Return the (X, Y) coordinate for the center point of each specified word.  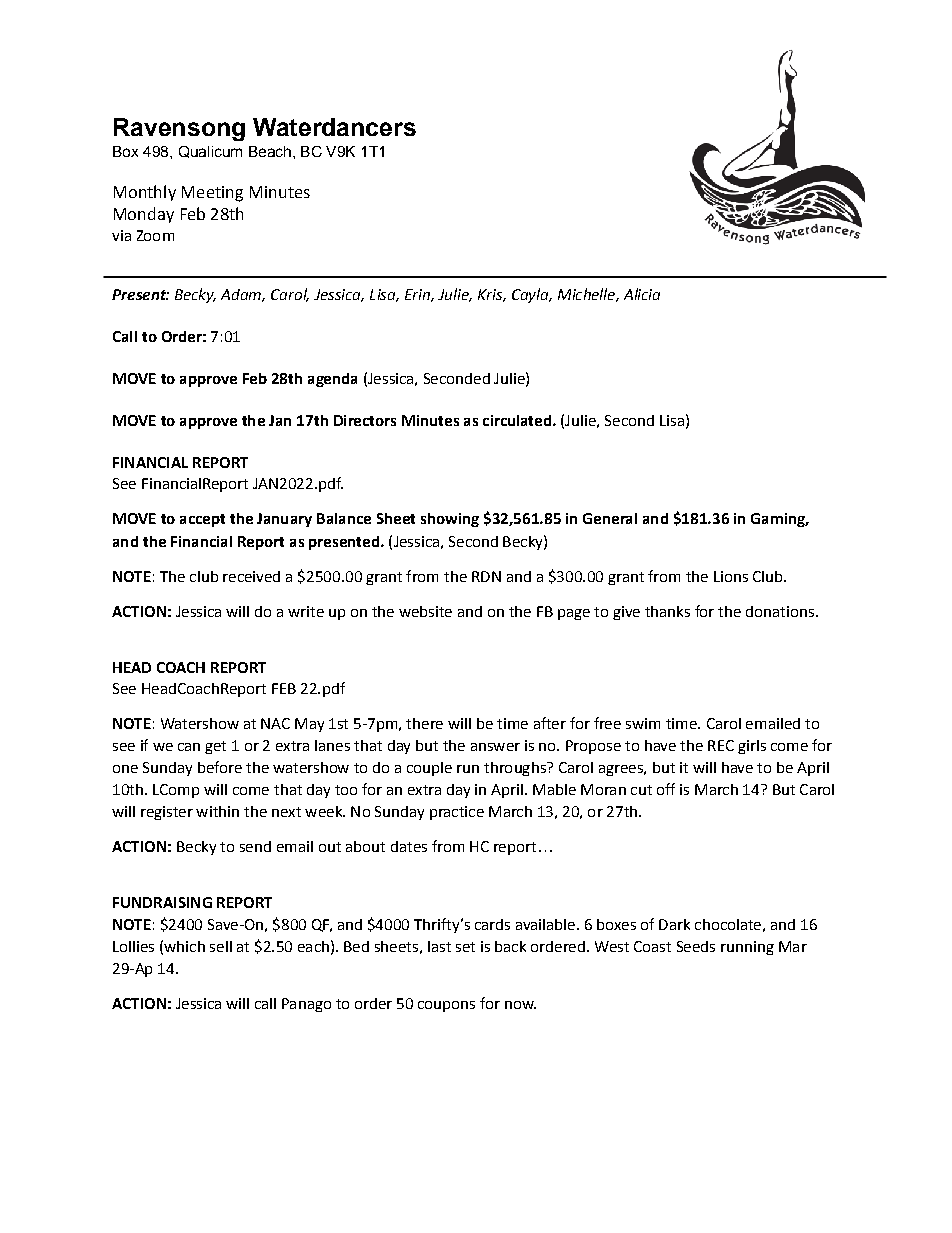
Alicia (642, 294)
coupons (446, 1006)
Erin (418, 295)
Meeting (212, 194)
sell (221, 946)
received (251, 576)
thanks (667, 611)
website (425, 611)
